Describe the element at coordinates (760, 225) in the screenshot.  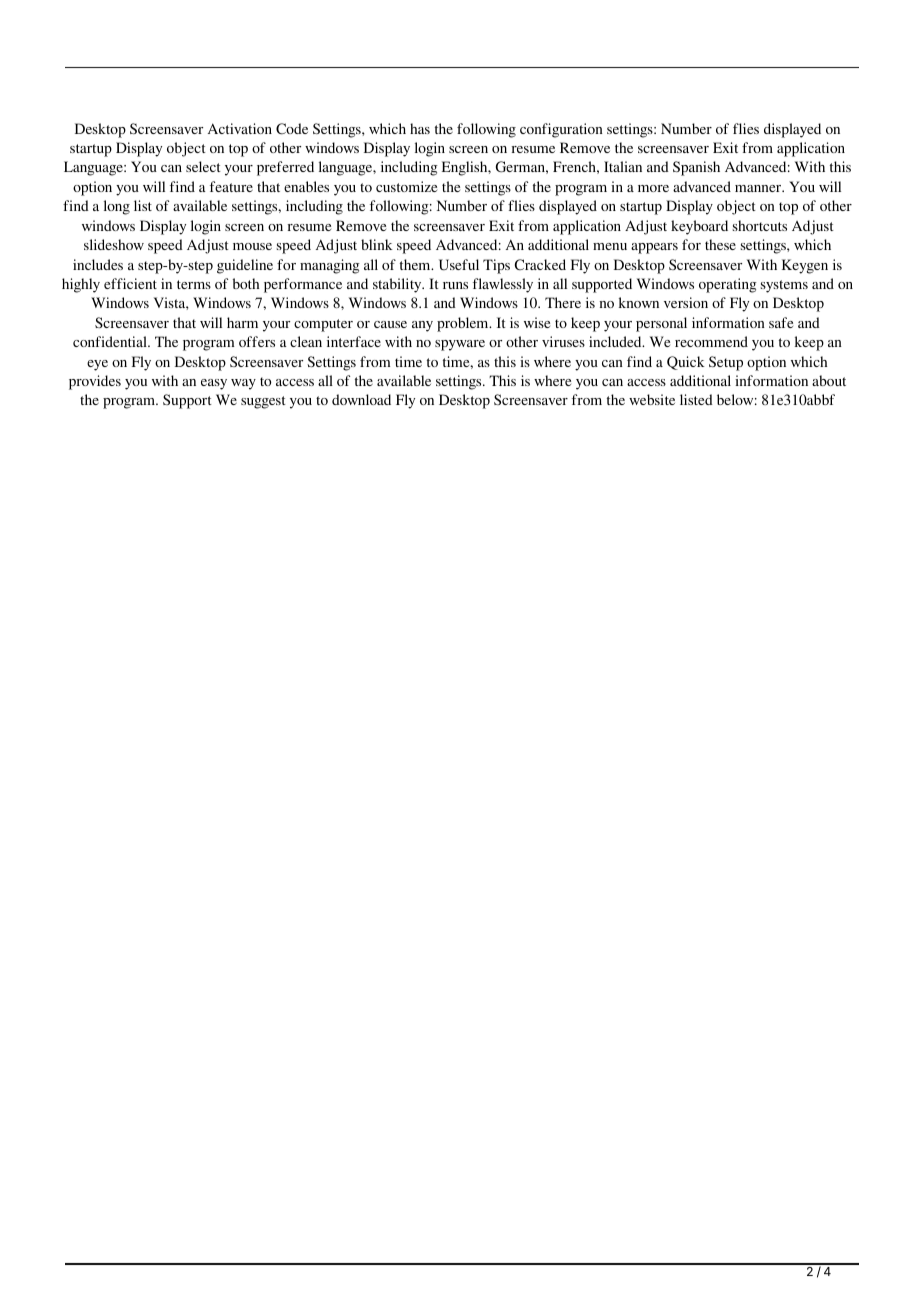
I see `shortcuts` at that location.
